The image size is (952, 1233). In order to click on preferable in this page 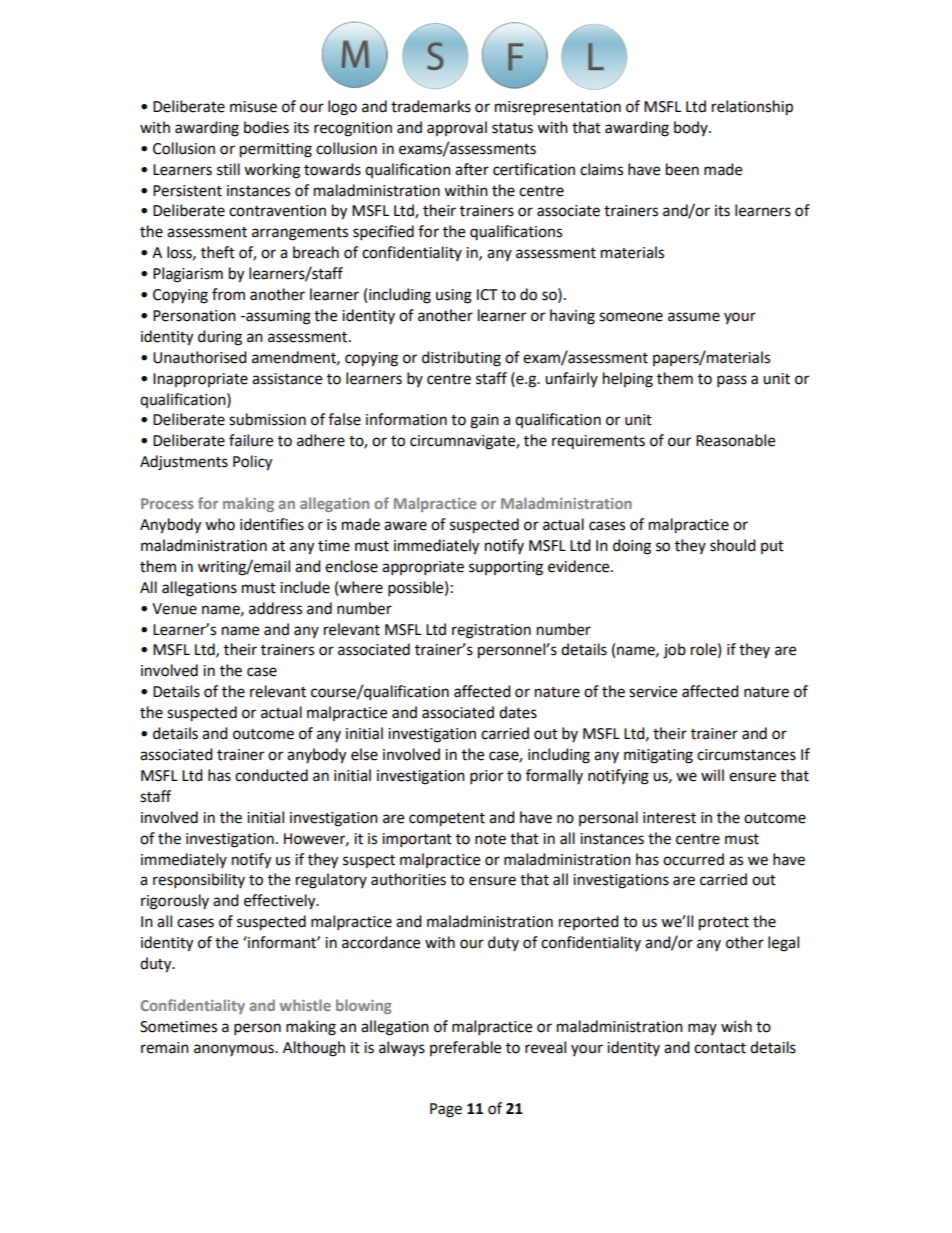, I will do `click(465, 1048)`.
